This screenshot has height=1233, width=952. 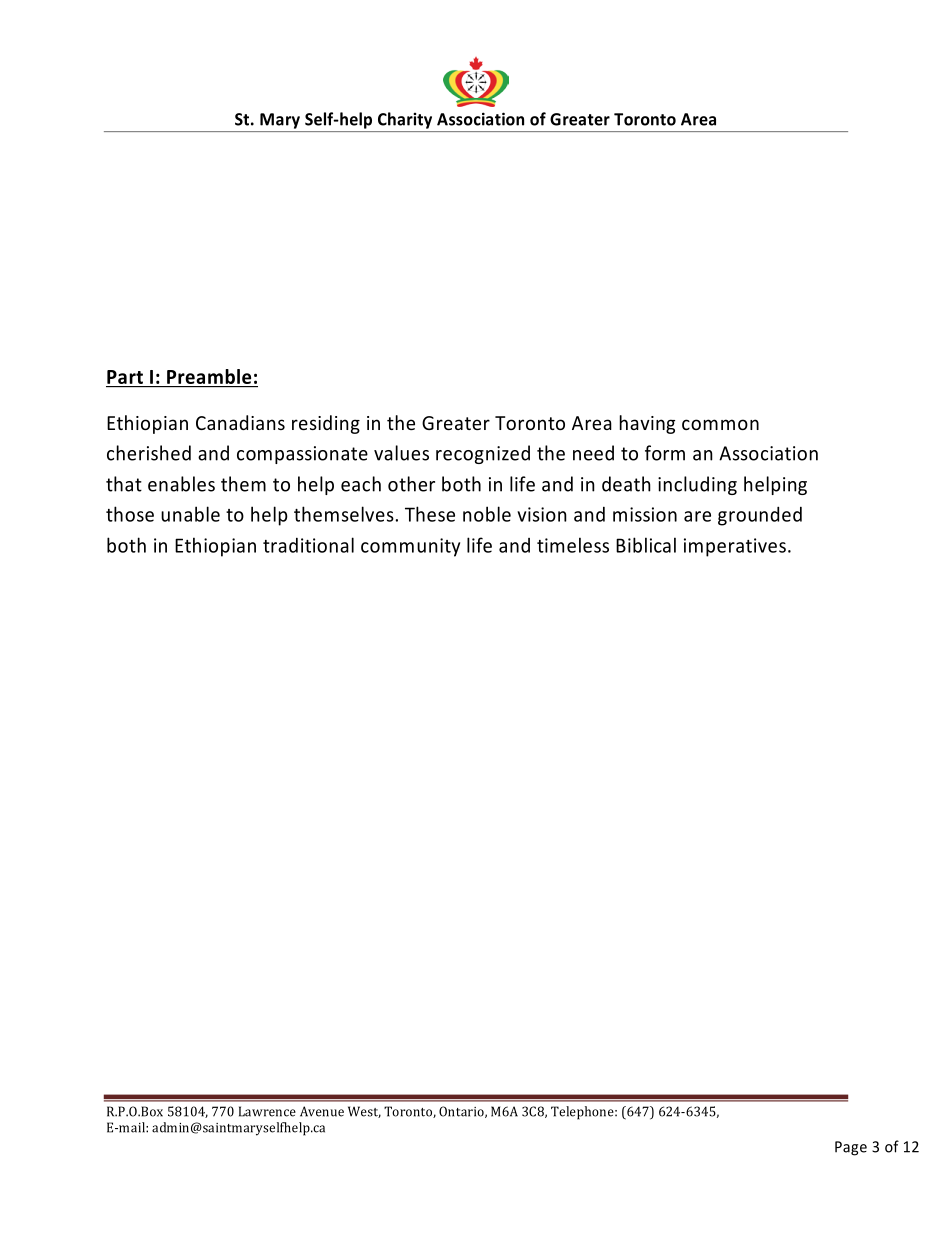 I want to click on traditional, so click(x=308, y=545).
